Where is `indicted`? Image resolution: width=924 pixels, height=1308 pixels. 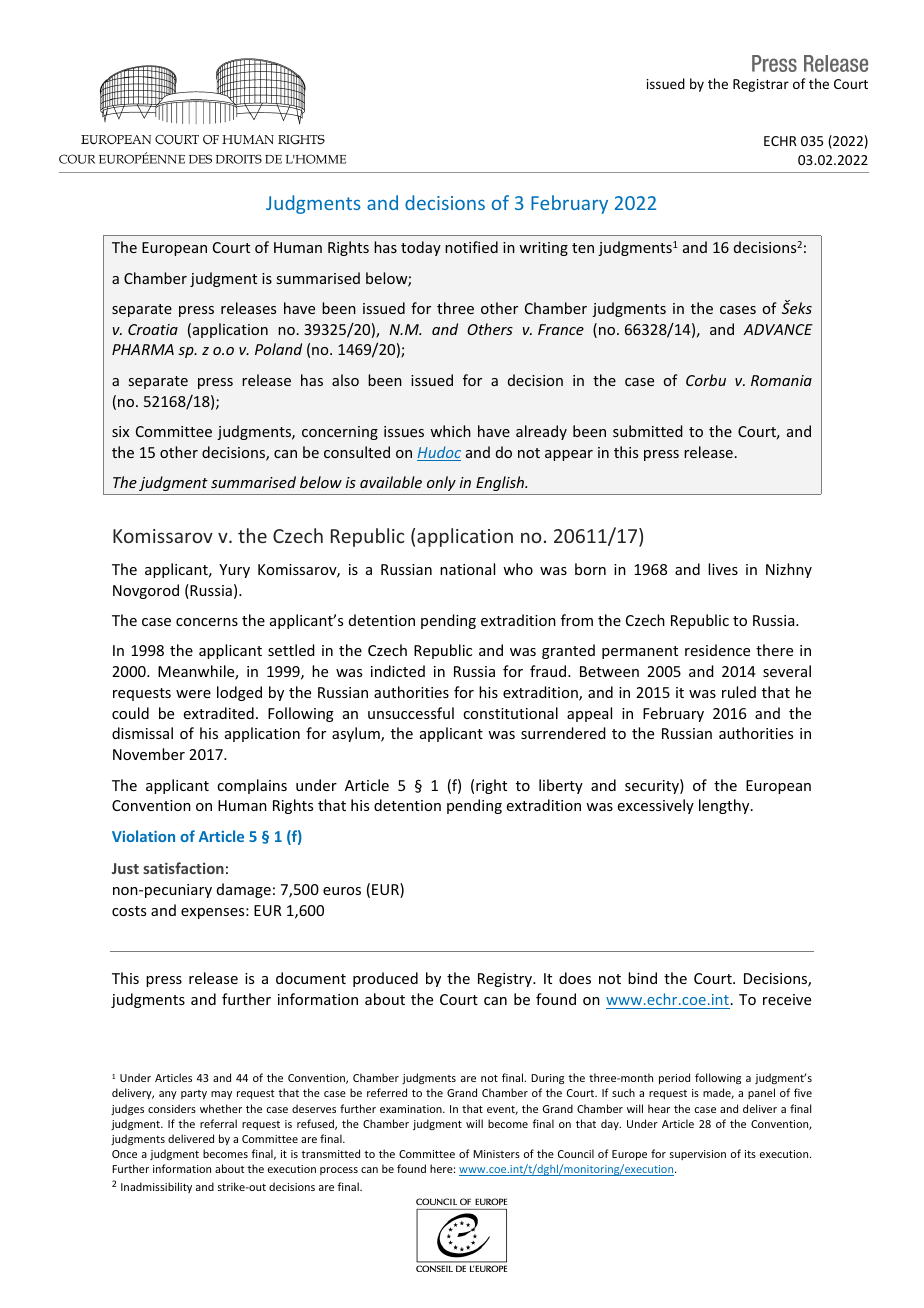 indicted is located at coordinates (398, 671).
